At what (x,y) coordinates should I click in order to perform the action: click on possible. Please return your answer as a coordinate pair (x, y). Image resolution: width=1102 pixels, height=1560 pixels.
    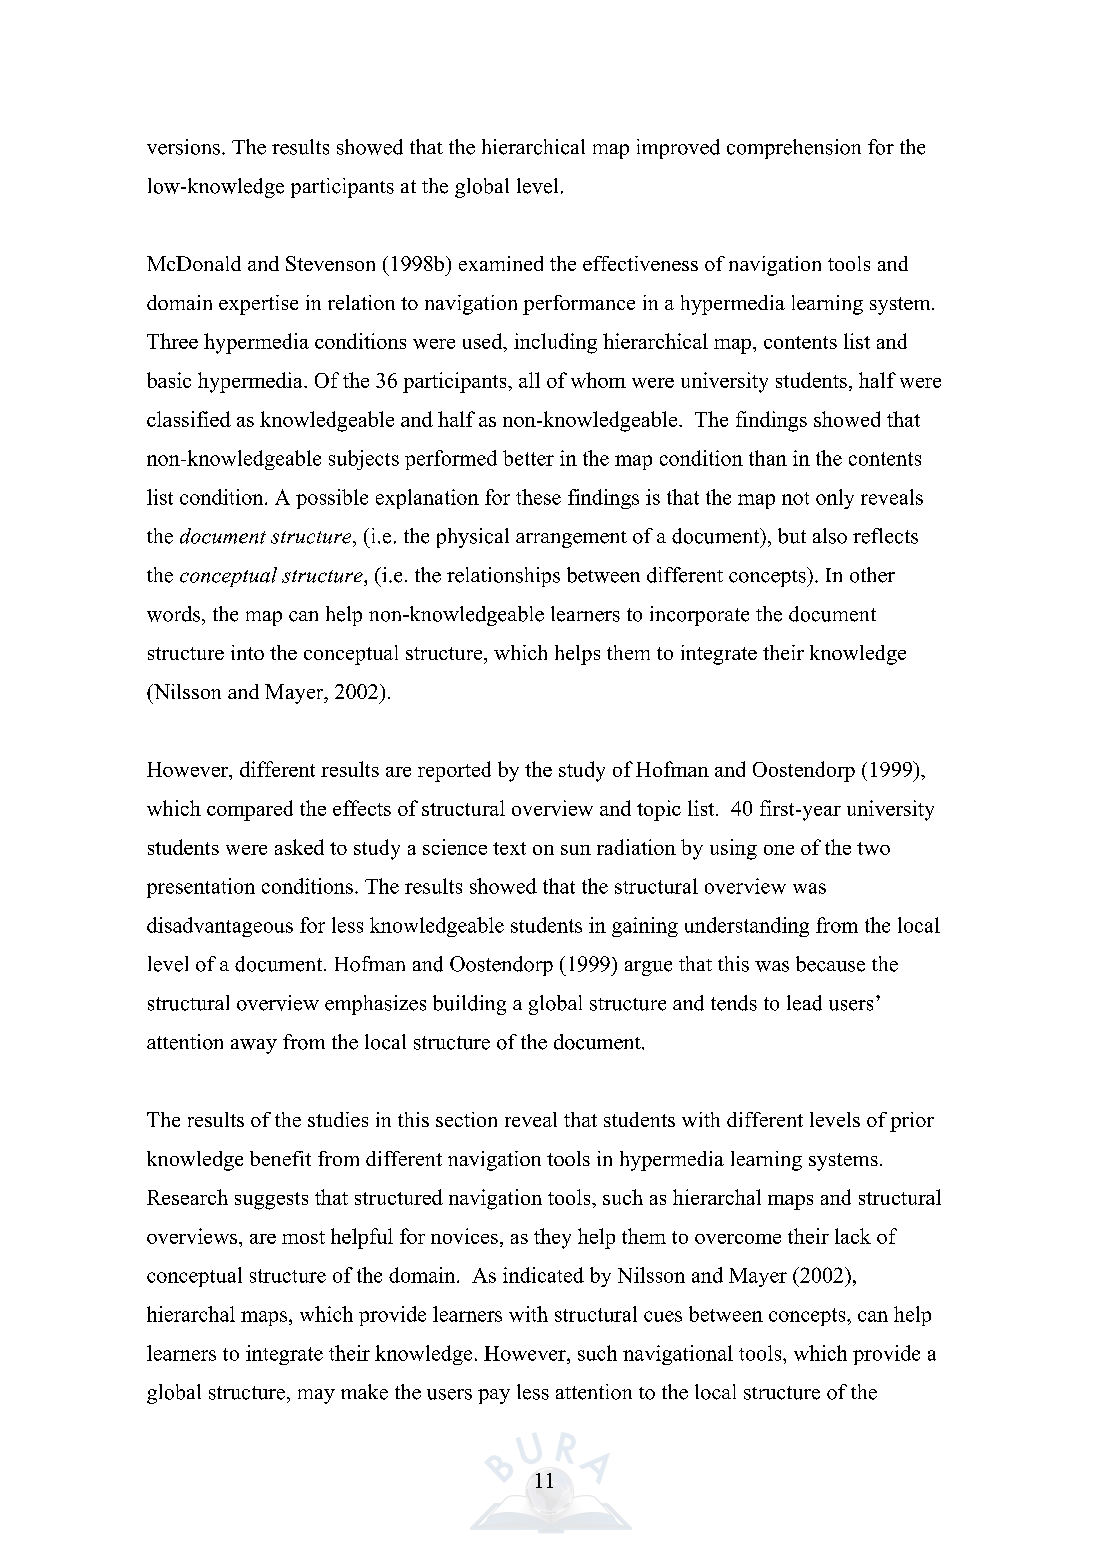
    Looking at the image, I should click on (332, 499).
